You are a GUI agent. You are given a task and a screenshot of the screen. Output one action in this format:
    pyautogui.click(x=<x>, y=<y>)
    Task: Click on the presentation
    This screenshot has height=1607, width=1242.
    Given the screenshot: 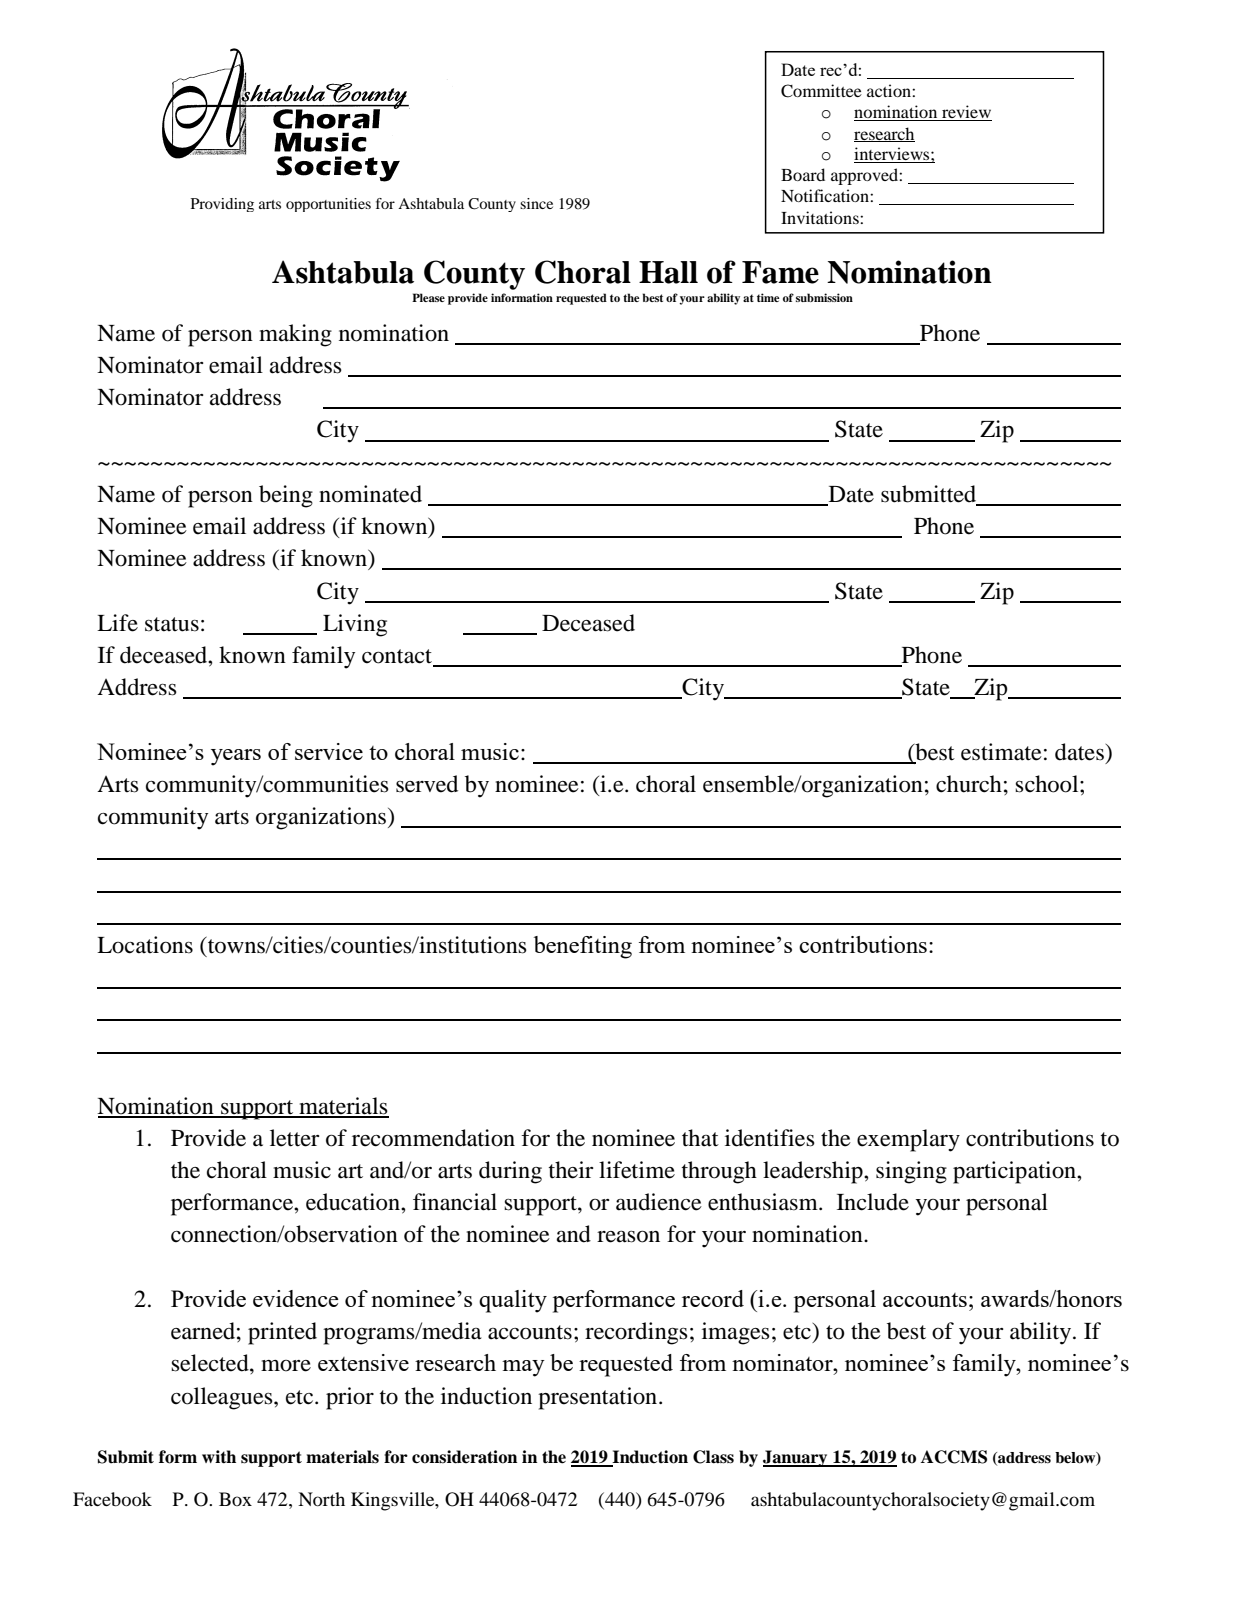 What is the action you would take?
    pyautogui.click(x=599, y=1398)
